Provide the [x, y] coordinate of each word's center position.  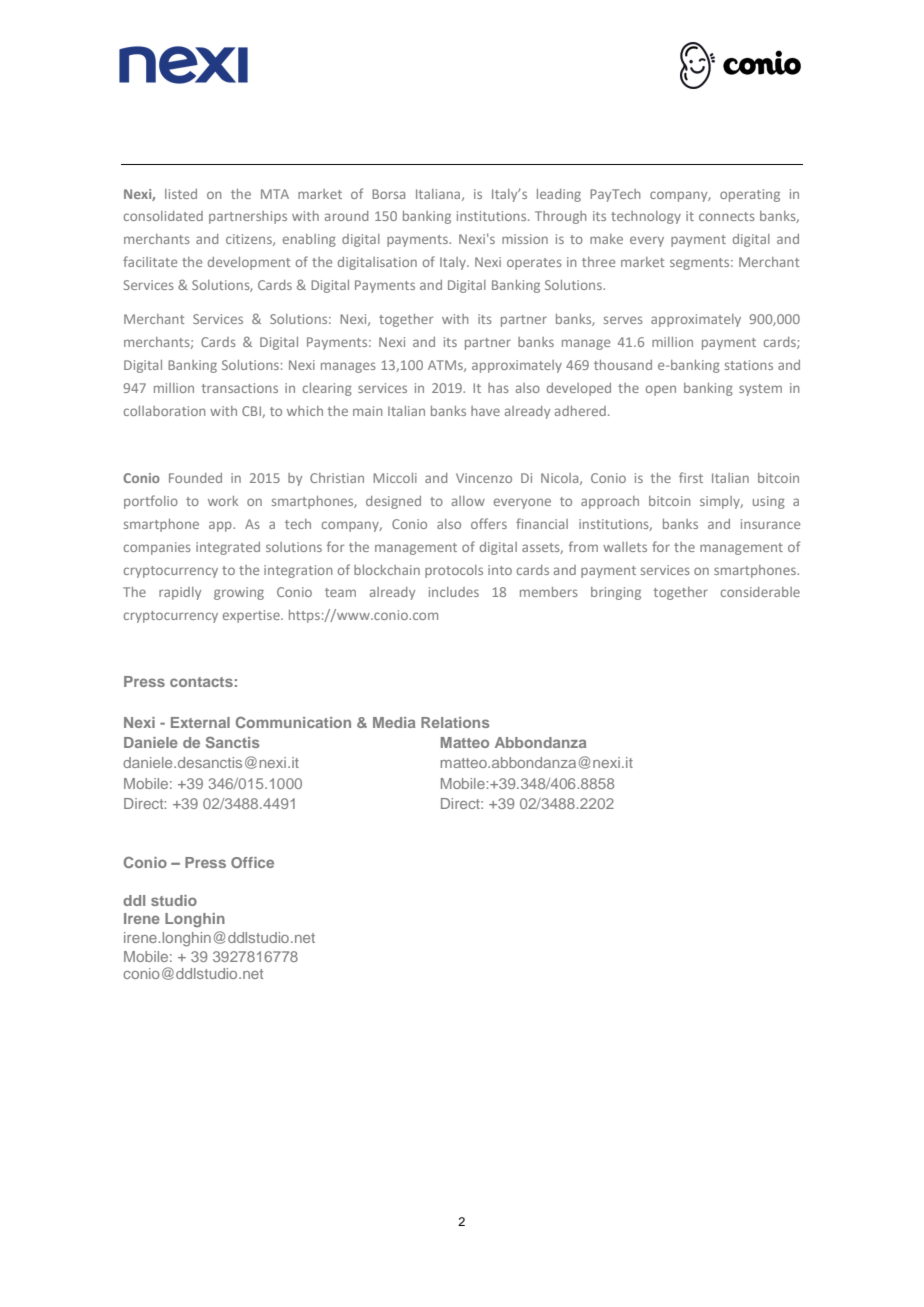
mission [525, 239]
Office [252, 862]
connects [727, 216]
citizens [250, 240]
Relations [455, 722]
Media [394, 722]
